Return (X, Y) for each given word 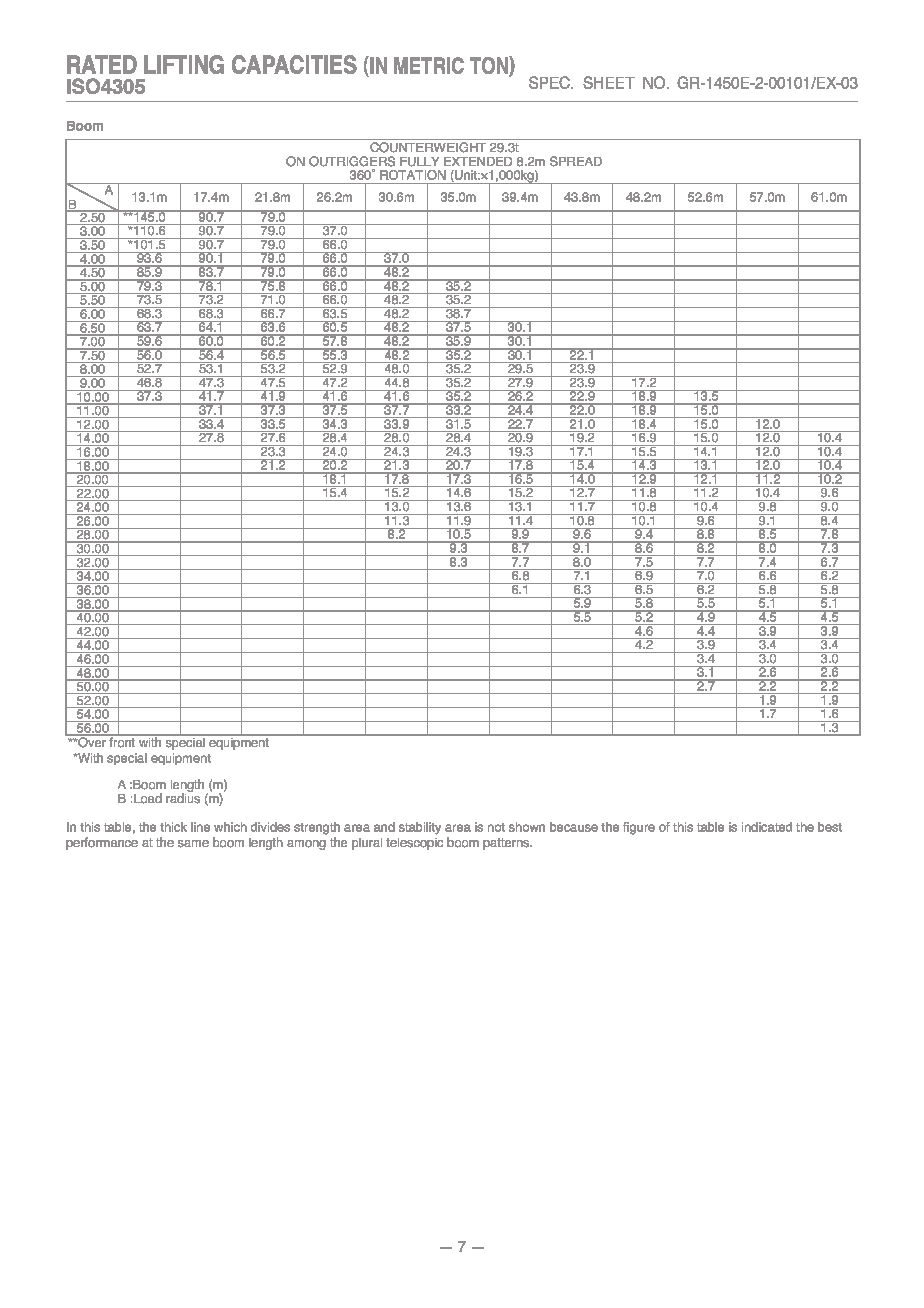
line (200, 827)
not (496, 827)
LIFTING (184, 64)
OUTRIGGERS (352, 161)
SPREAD (576, 161)
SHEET (609, 82)
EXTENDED (478, 161)
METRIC (429, 65)
